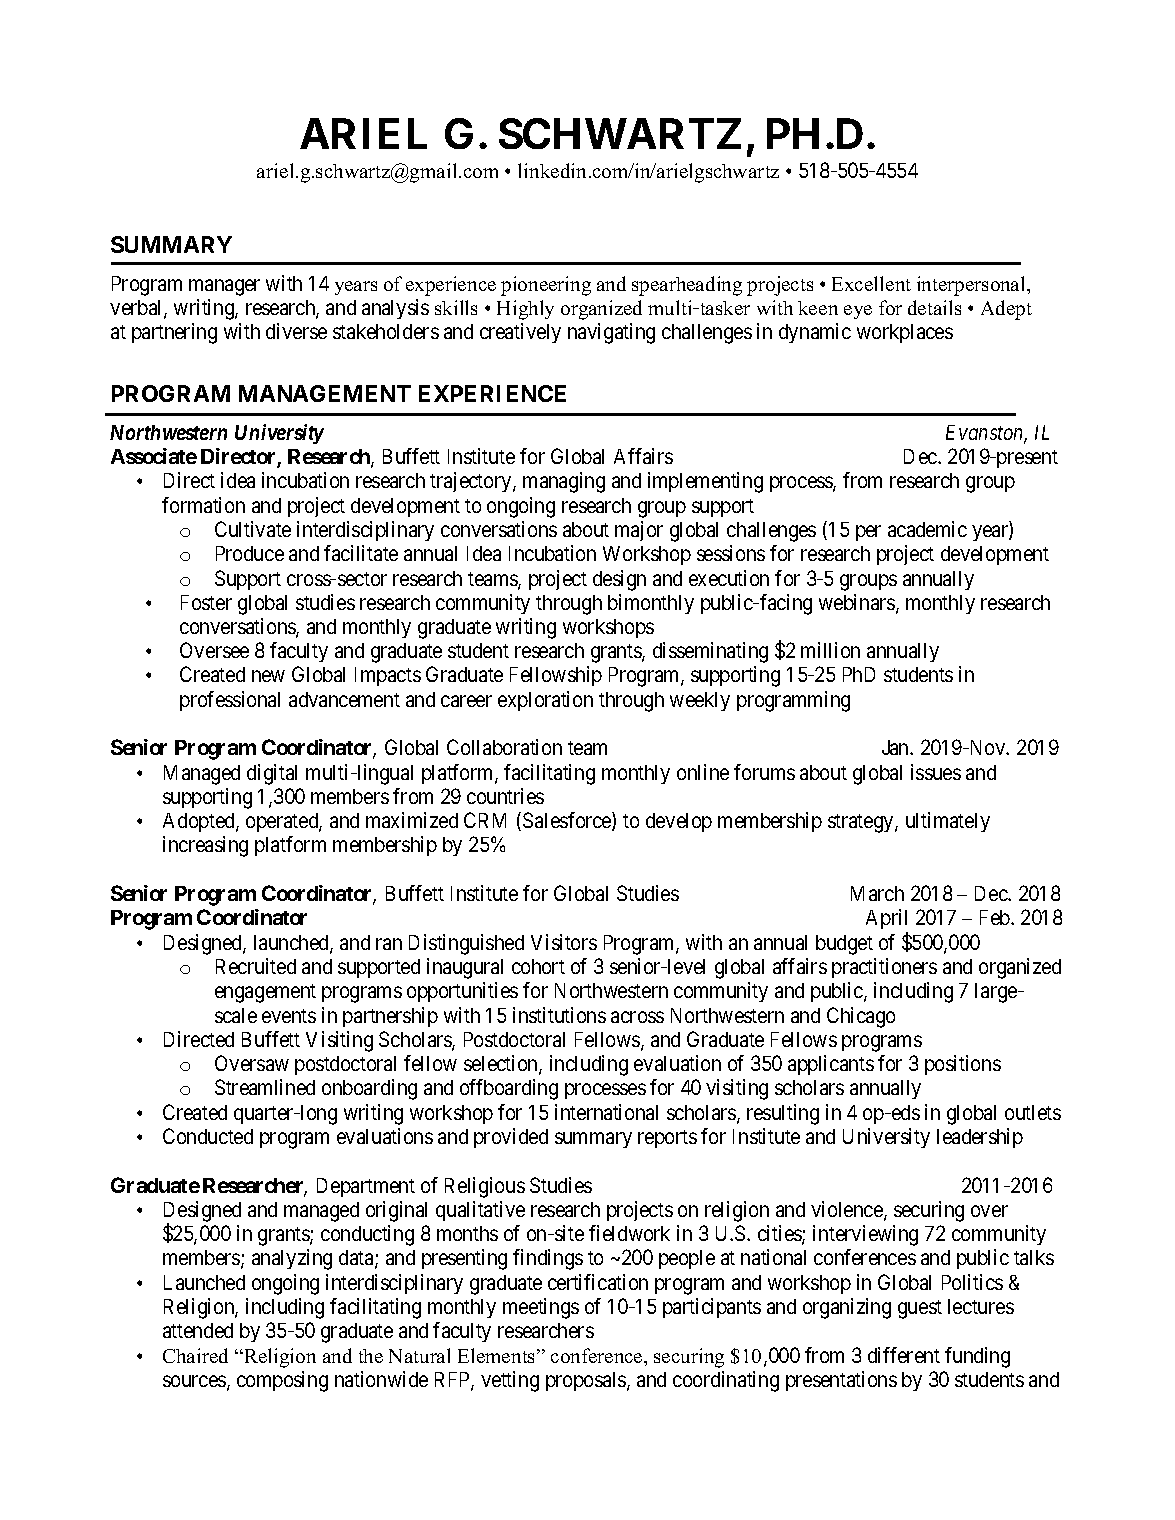 The image size is (1175, 1520). Describe the element at coordinates (948, 822) in the screenshot. I see `ultimately` at that location.
